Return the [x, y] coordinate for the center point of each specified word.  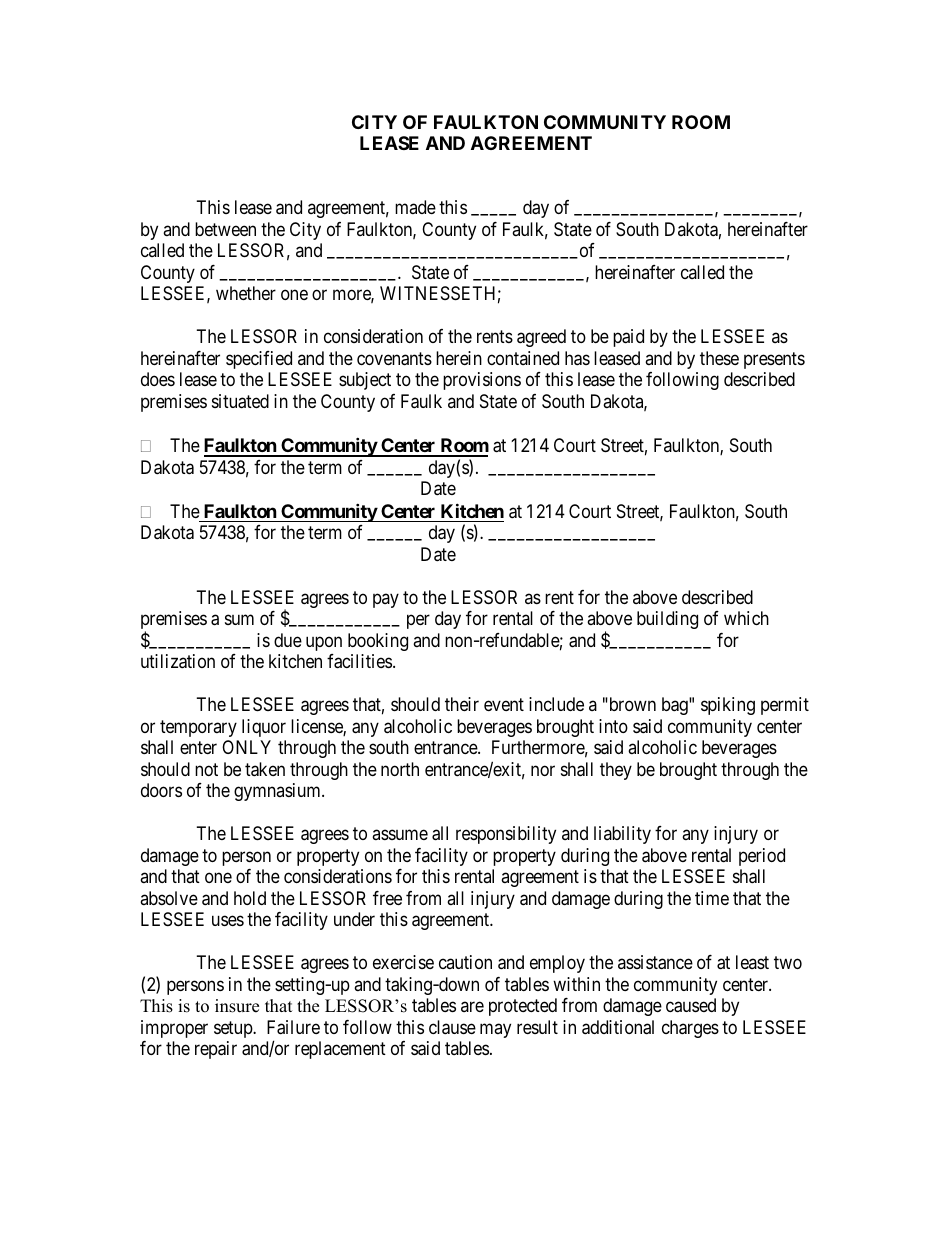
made [415, 207]
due [288, 640]
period [762, 857]
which [746, 618]
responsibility [506, 835]
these [719, 358]
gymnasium [278, 792]
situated [240, 401]
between [225, 229]
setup [234, 1029]
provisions [482, 381]
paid [628, 338]
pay [386, 600]
